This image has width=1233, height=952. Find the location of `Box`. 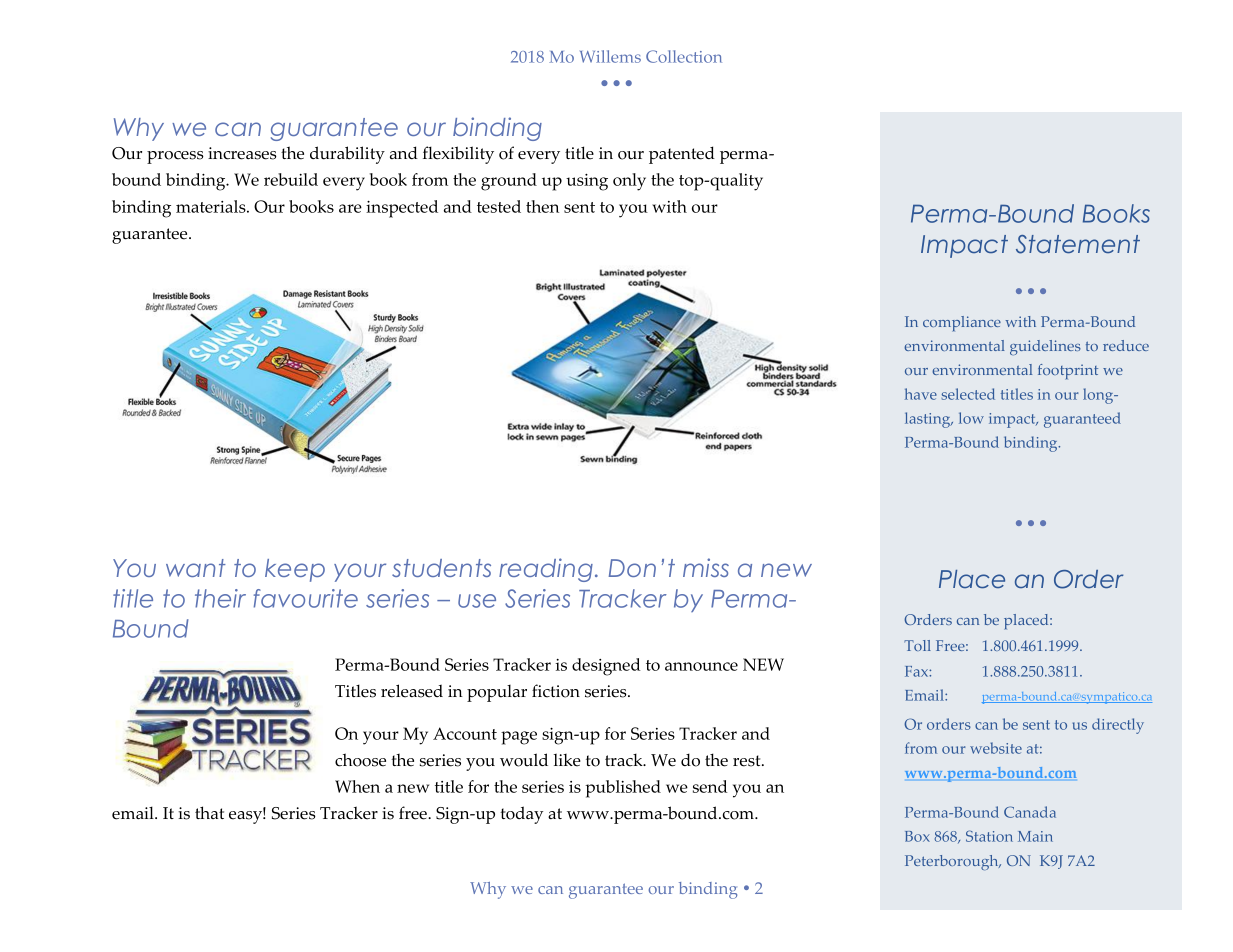

Box is located at coordinates (917, 836).
